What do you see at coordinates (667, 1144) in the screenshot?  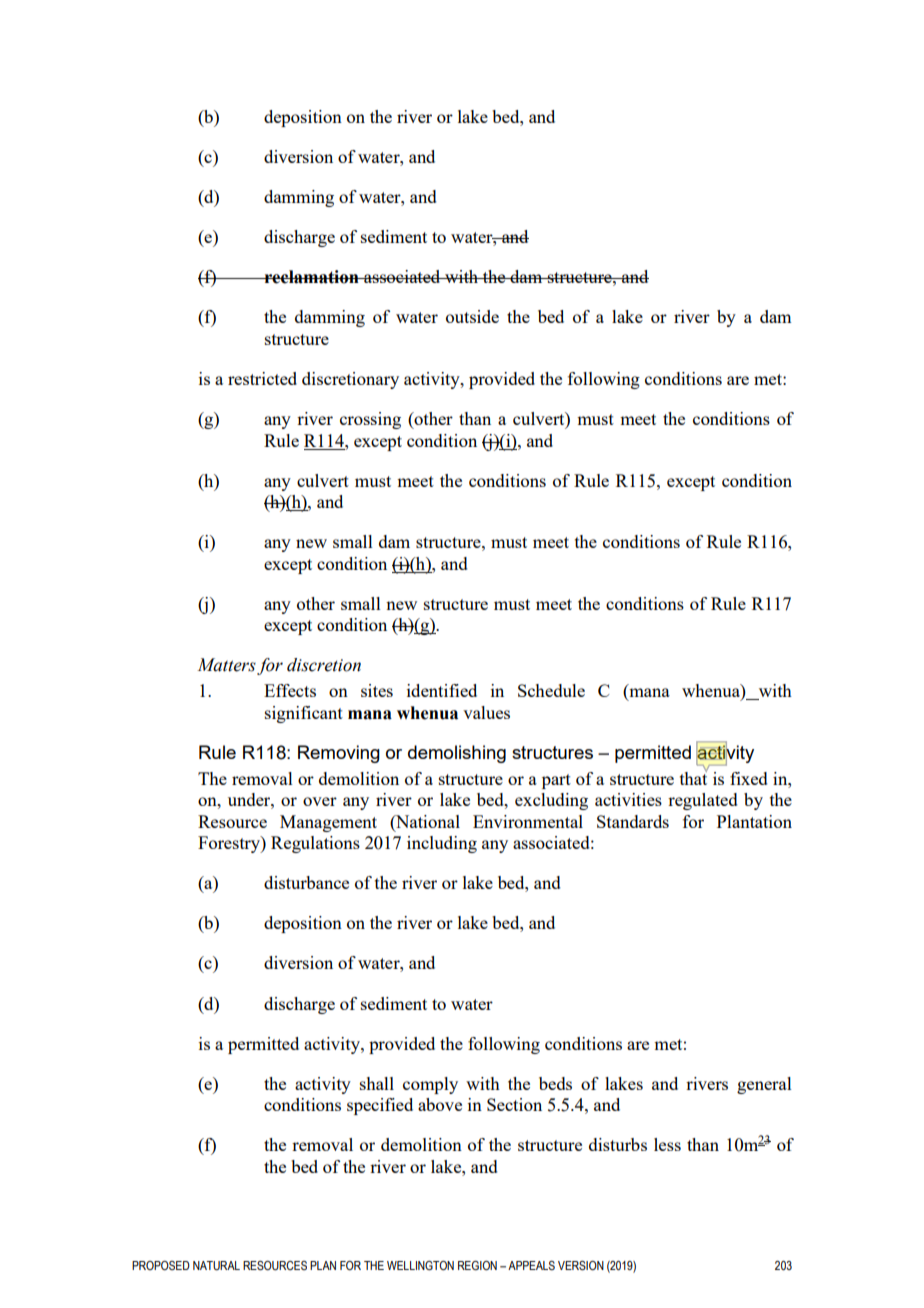 I see `less` at bounding box center [667, 1144].
